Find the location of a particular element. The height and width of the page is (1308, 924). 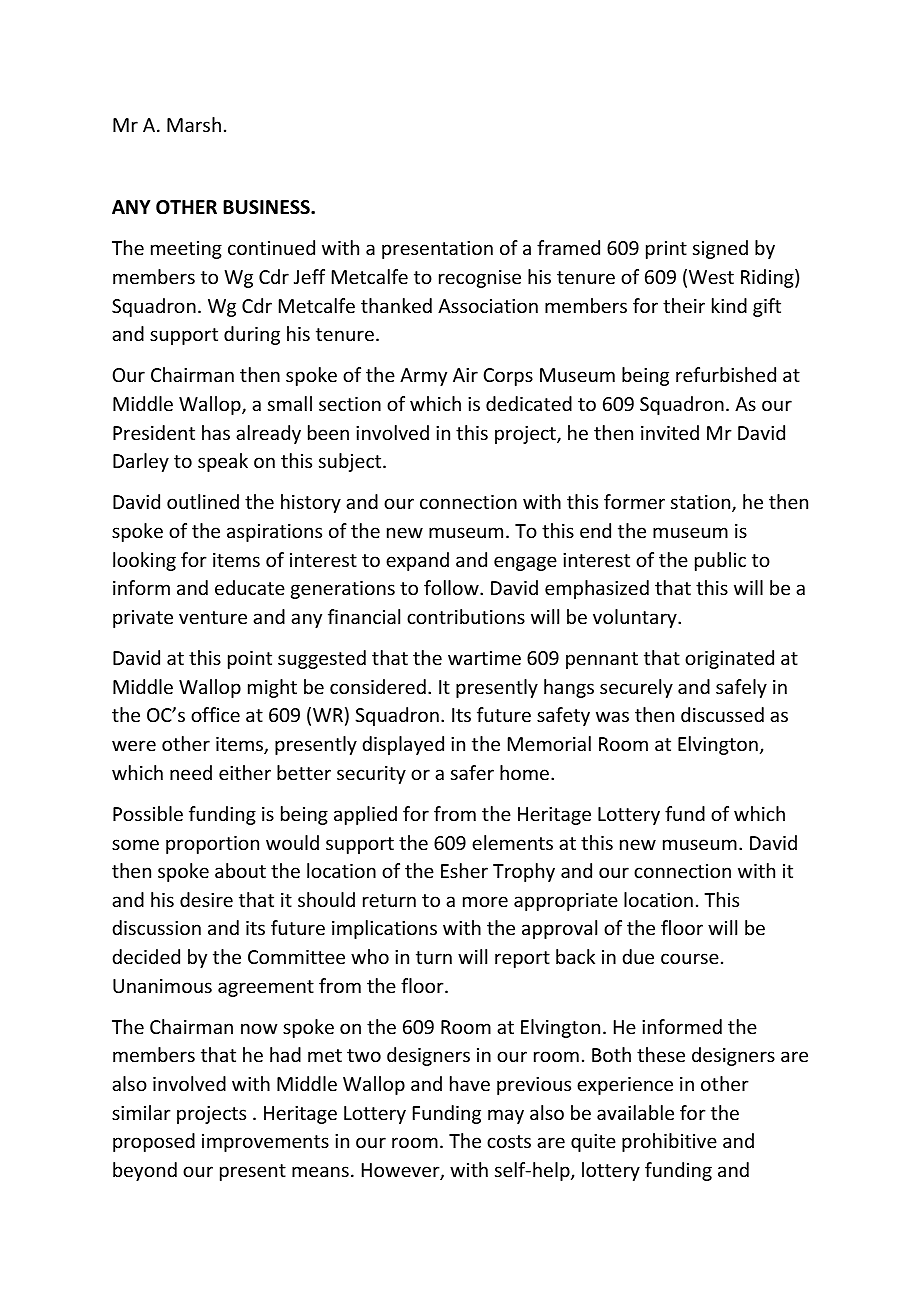

desire is located at coordinates (206, 899).
